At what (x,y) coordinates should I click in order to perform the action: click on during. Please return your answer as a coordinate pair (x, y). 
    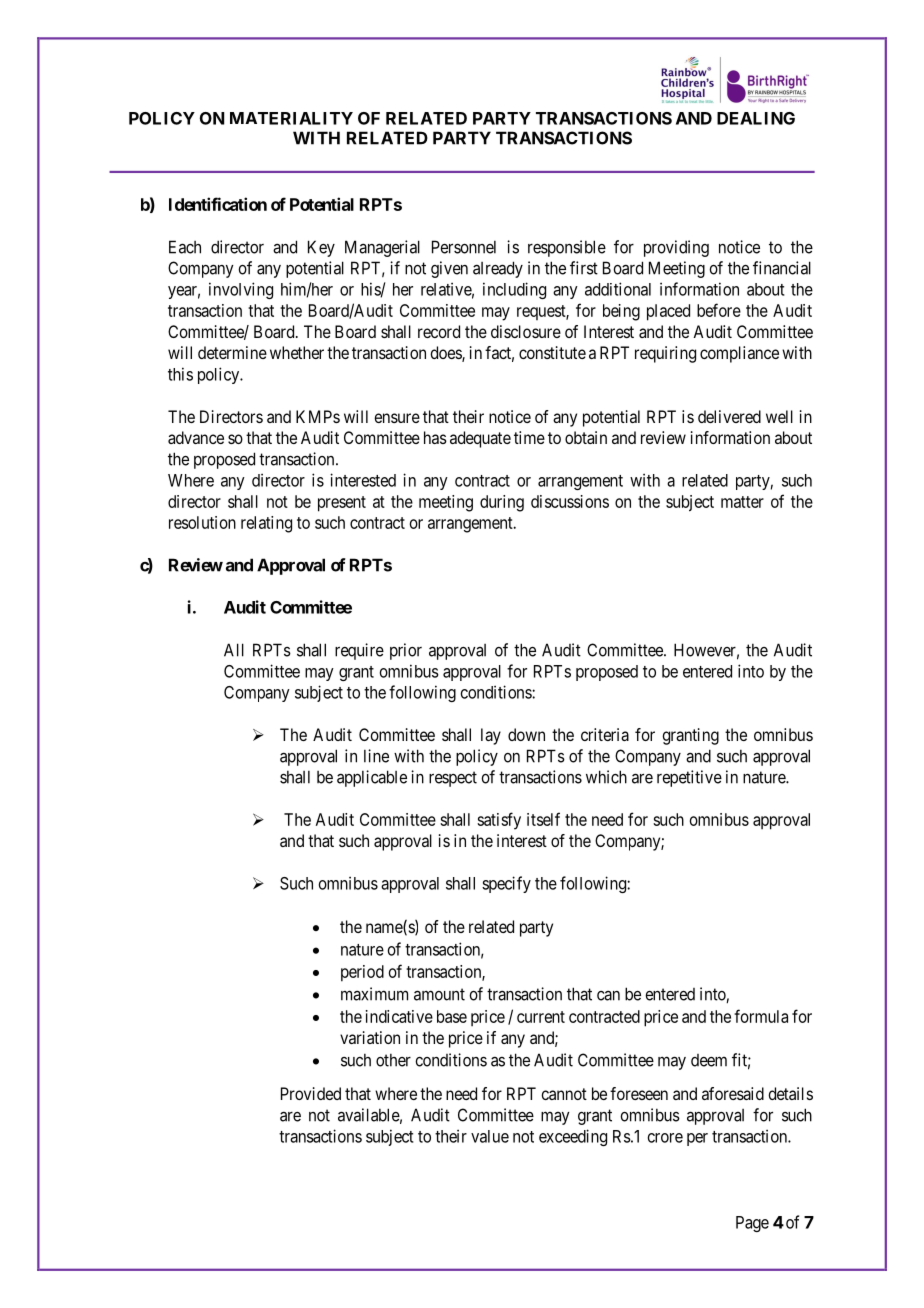
    Looking at the image, I should click on (502, 503).
